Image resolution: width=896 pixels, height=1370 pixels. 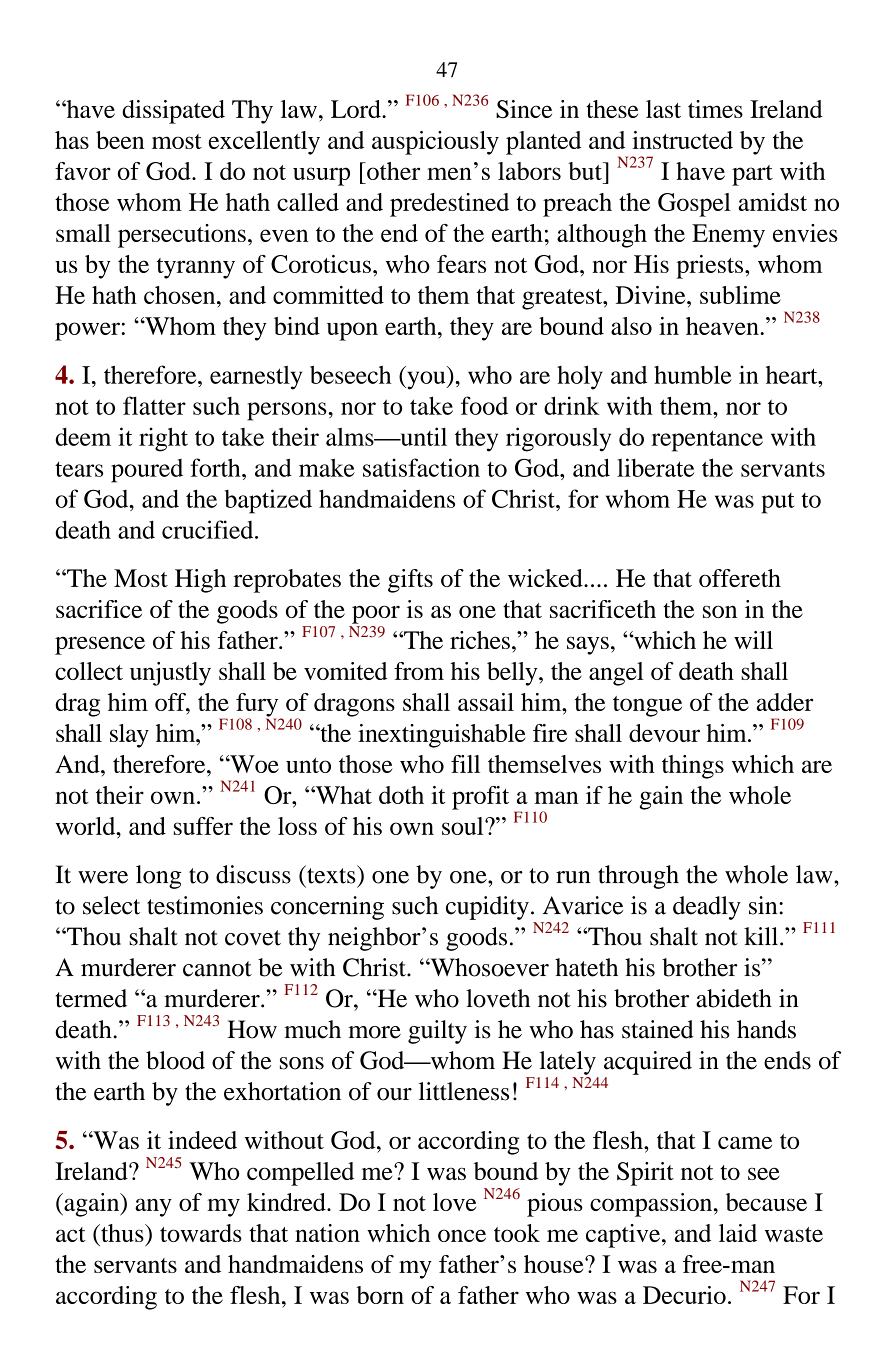 I want to click on instructed, so click(x=682, y=140).
